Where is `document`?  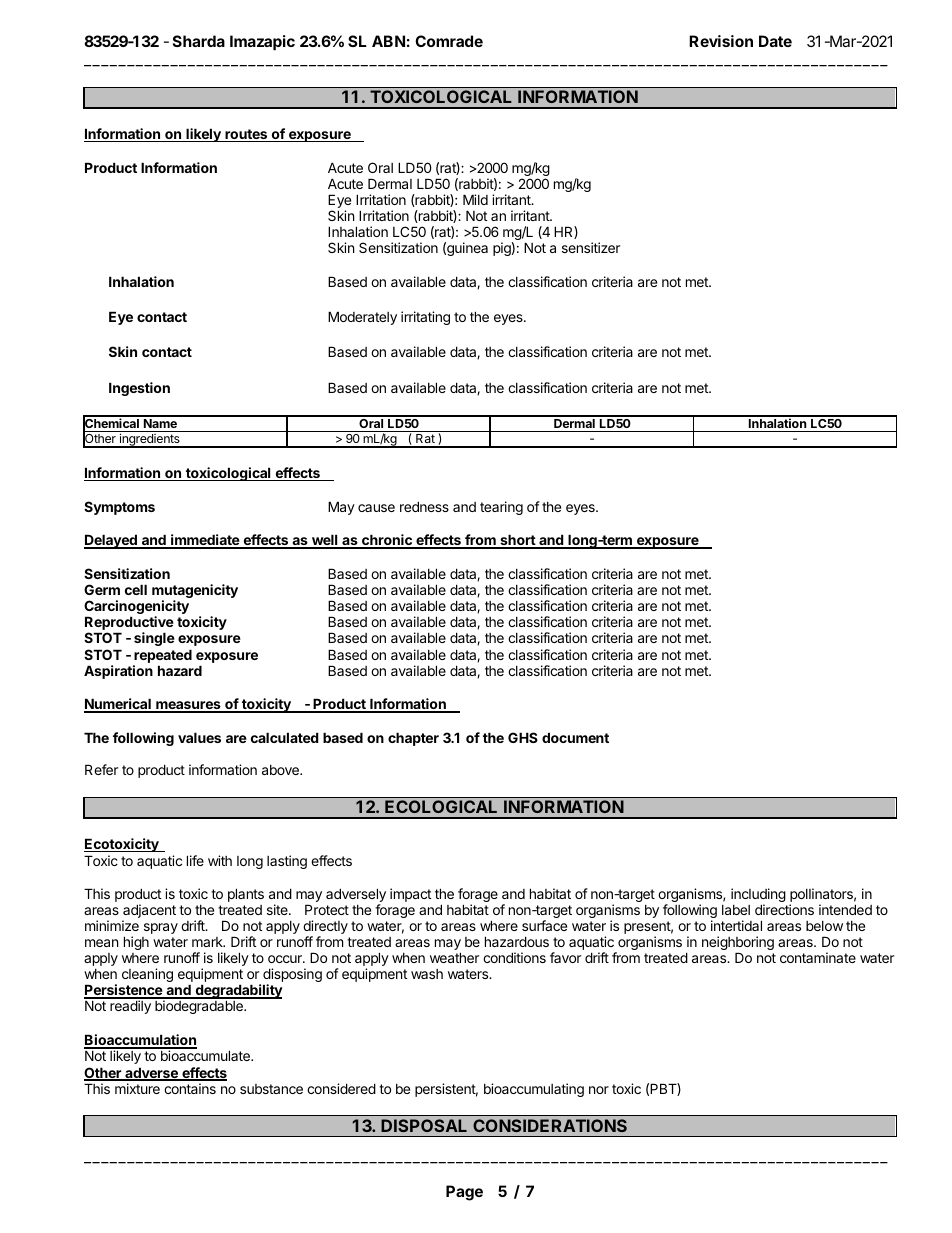 document is located at coordinates (575, 737).
